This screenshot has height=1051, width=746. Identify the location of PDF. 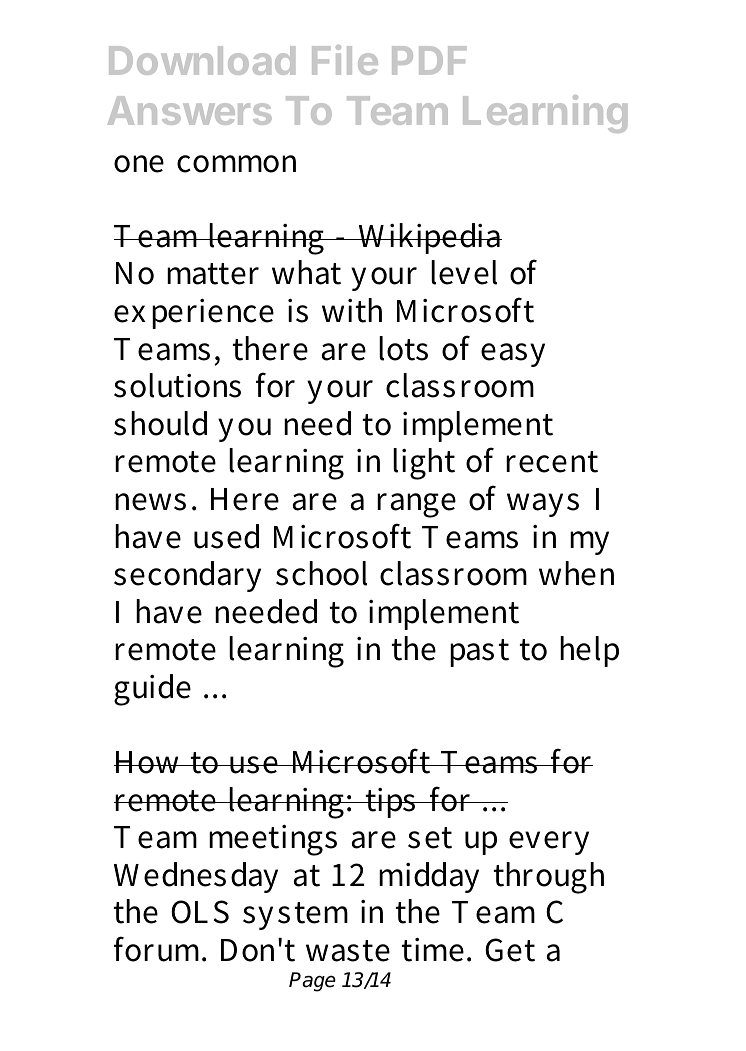
(429, 60).
